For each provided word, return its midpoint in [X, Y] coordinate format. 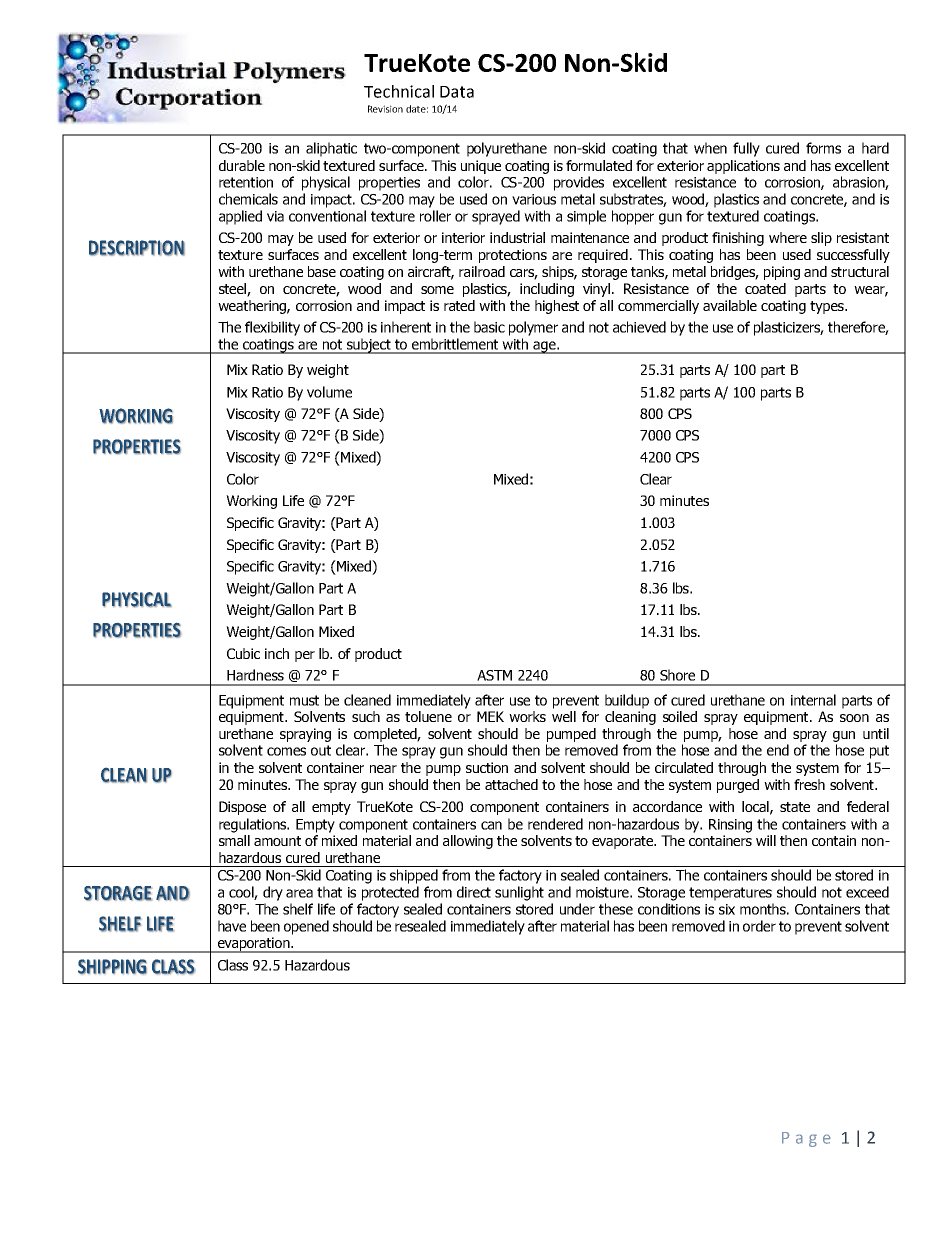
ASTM [494, 675]
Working [251, 502]
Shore [677, 675]
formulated [599, 165]
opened [306, 927]
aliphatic [331, 149]
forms [823, 148]
